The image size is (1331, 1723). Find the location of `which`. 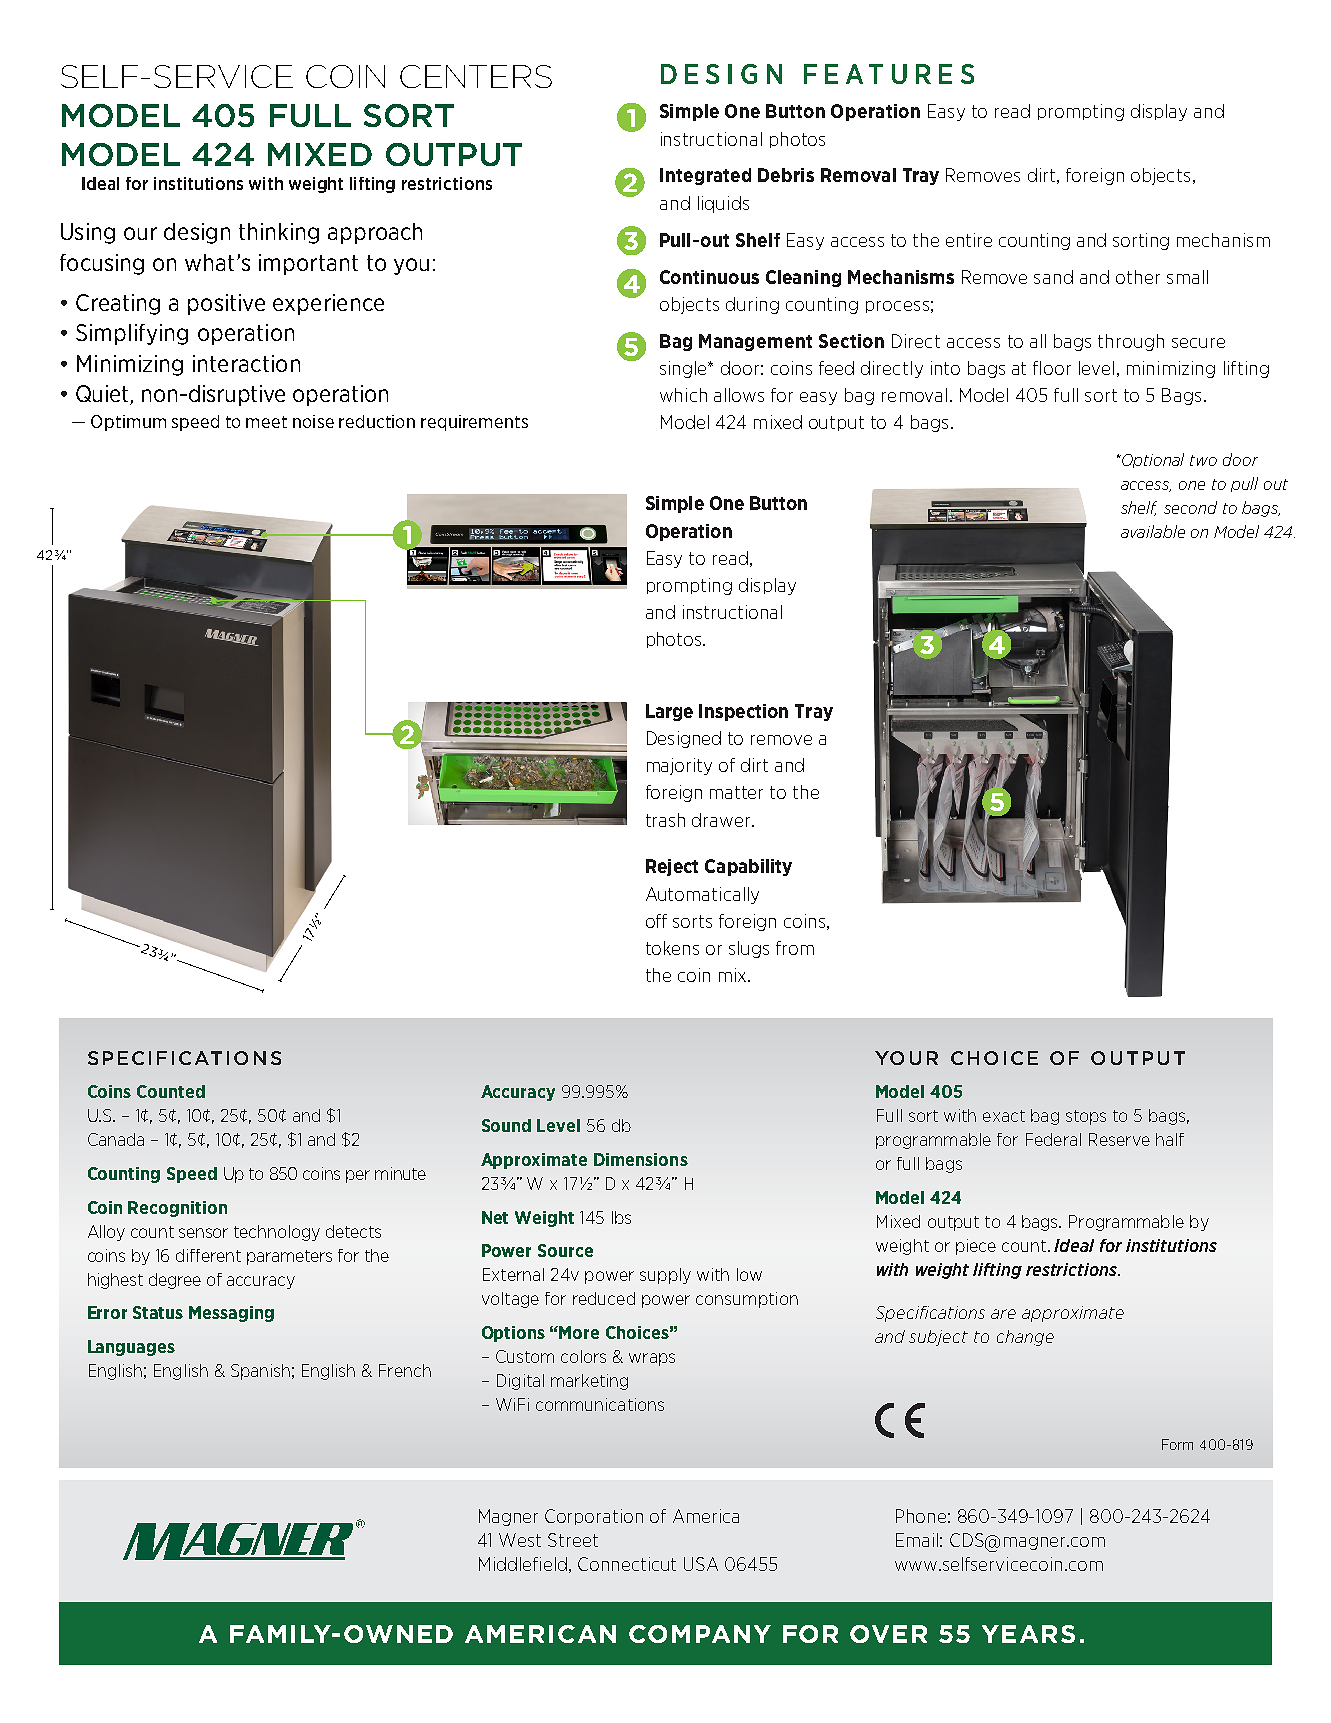

which is located at coordinates (683, 395).
